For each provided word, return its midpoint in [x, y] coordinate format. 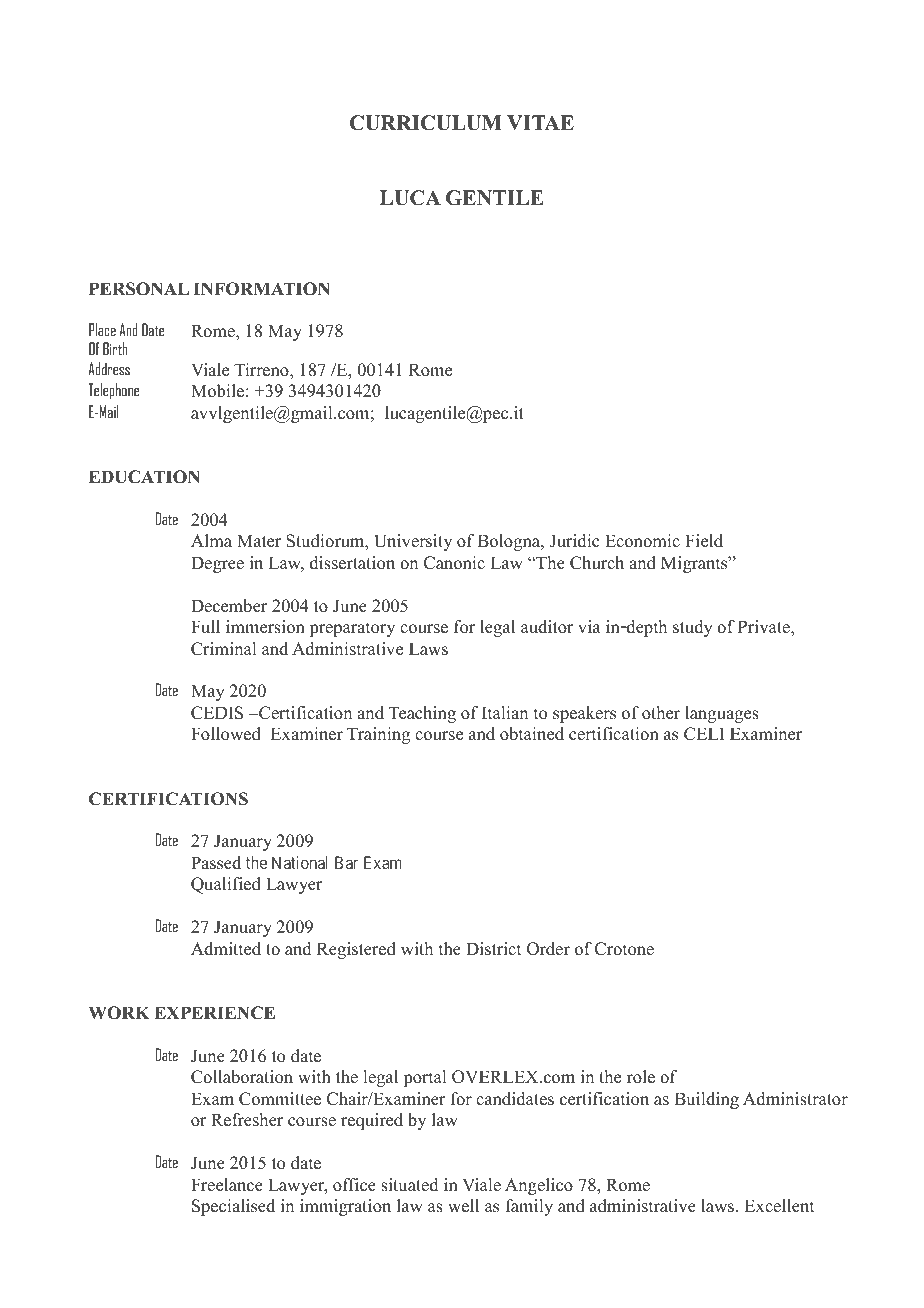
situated [410, 1185]
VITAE [540, 122]
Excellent [779, 1206]
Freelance [227, 1185]
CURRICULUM [426, 123]
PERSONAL [139, 289]
